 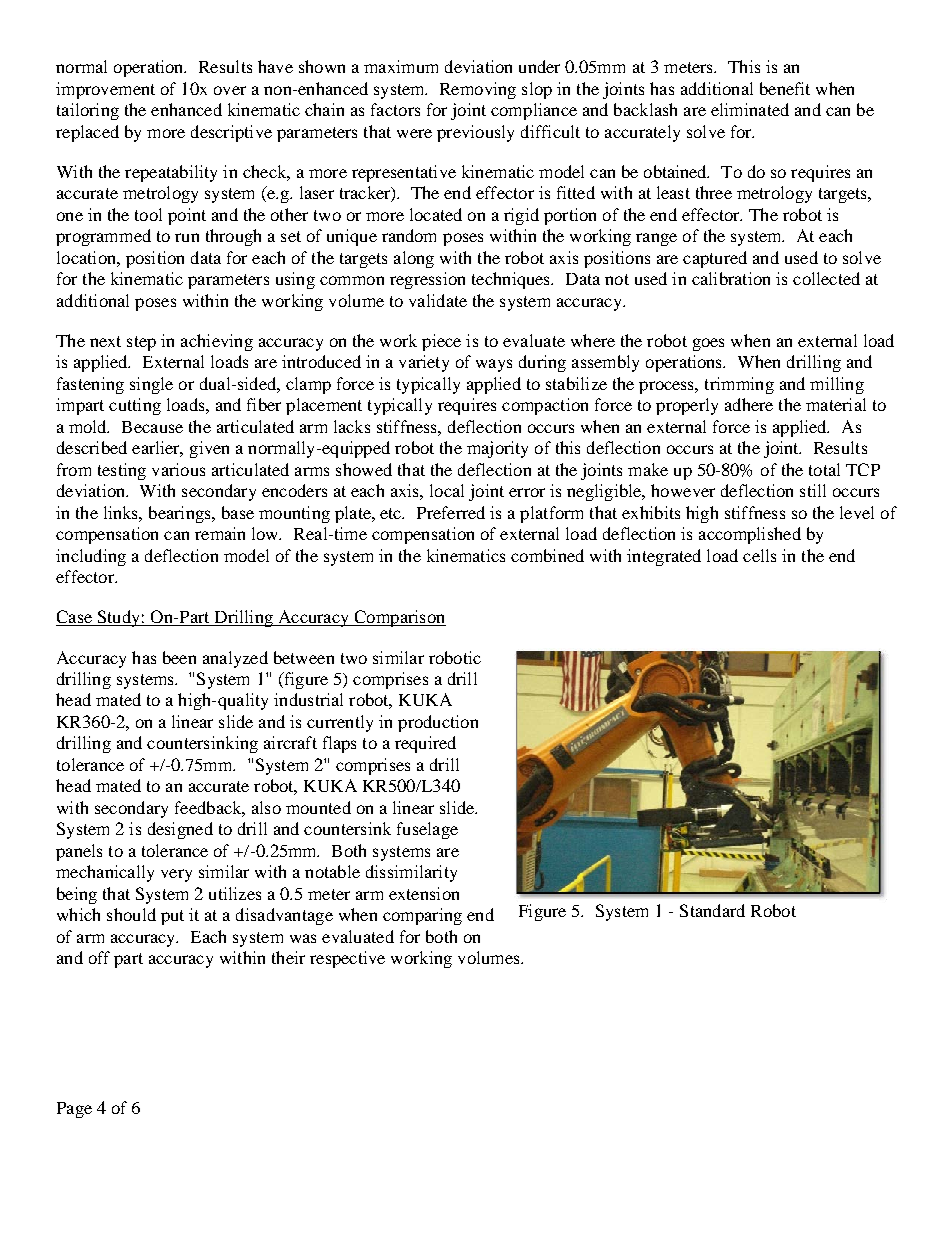 What do you see at coordinates (399, 618) in the screenshot?
I see `Comparison` at bounding box center [399, 618].
